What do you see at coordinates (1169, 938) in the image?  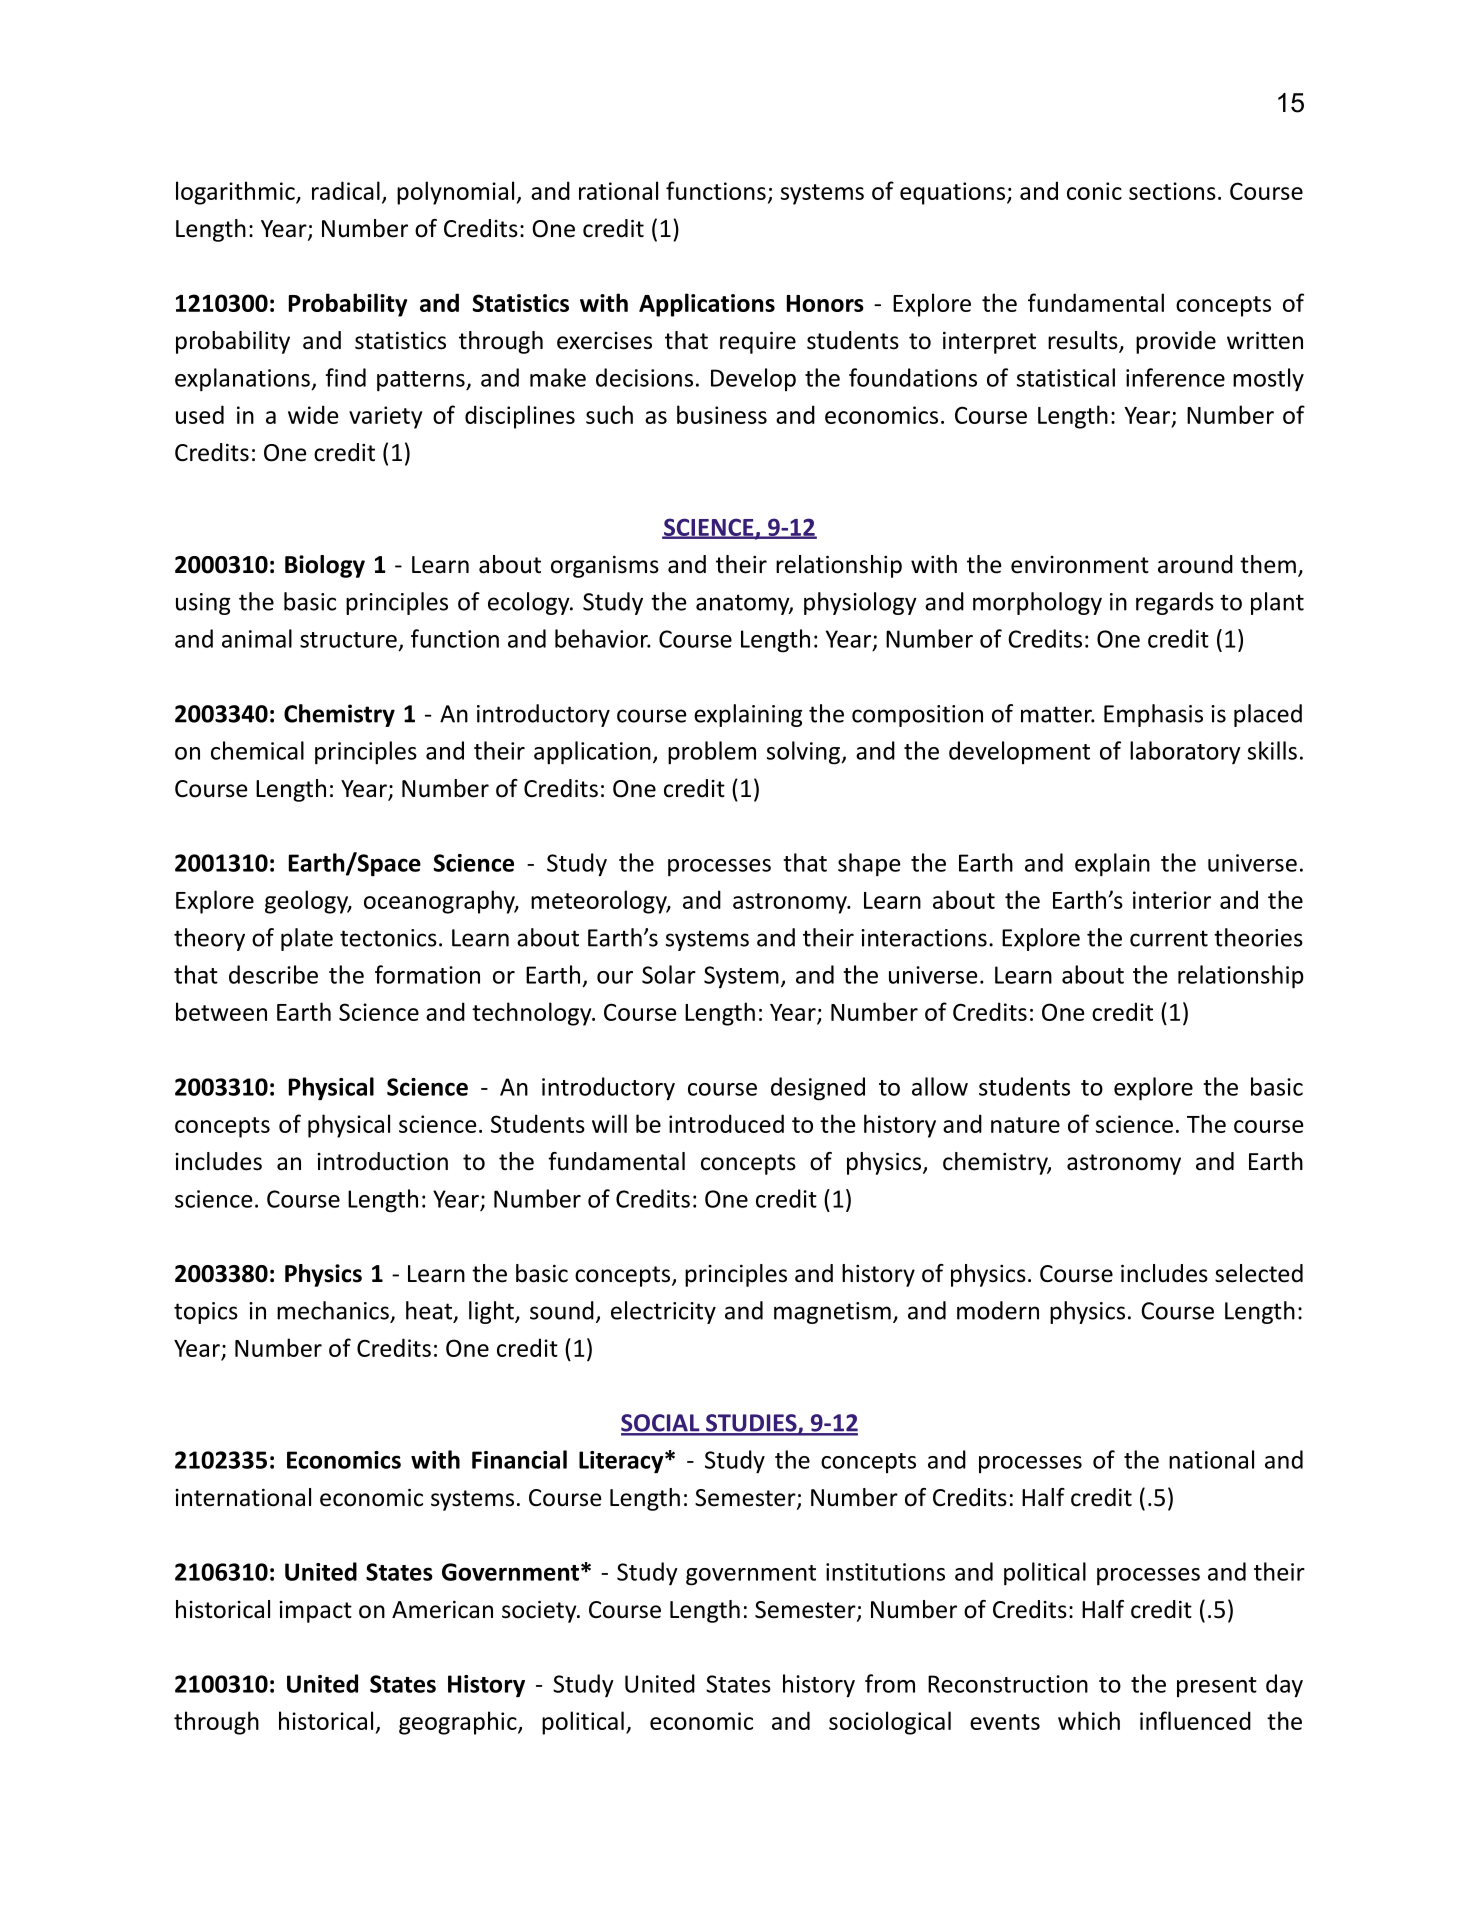 I see `current` at bounding box center [1169, 938].
